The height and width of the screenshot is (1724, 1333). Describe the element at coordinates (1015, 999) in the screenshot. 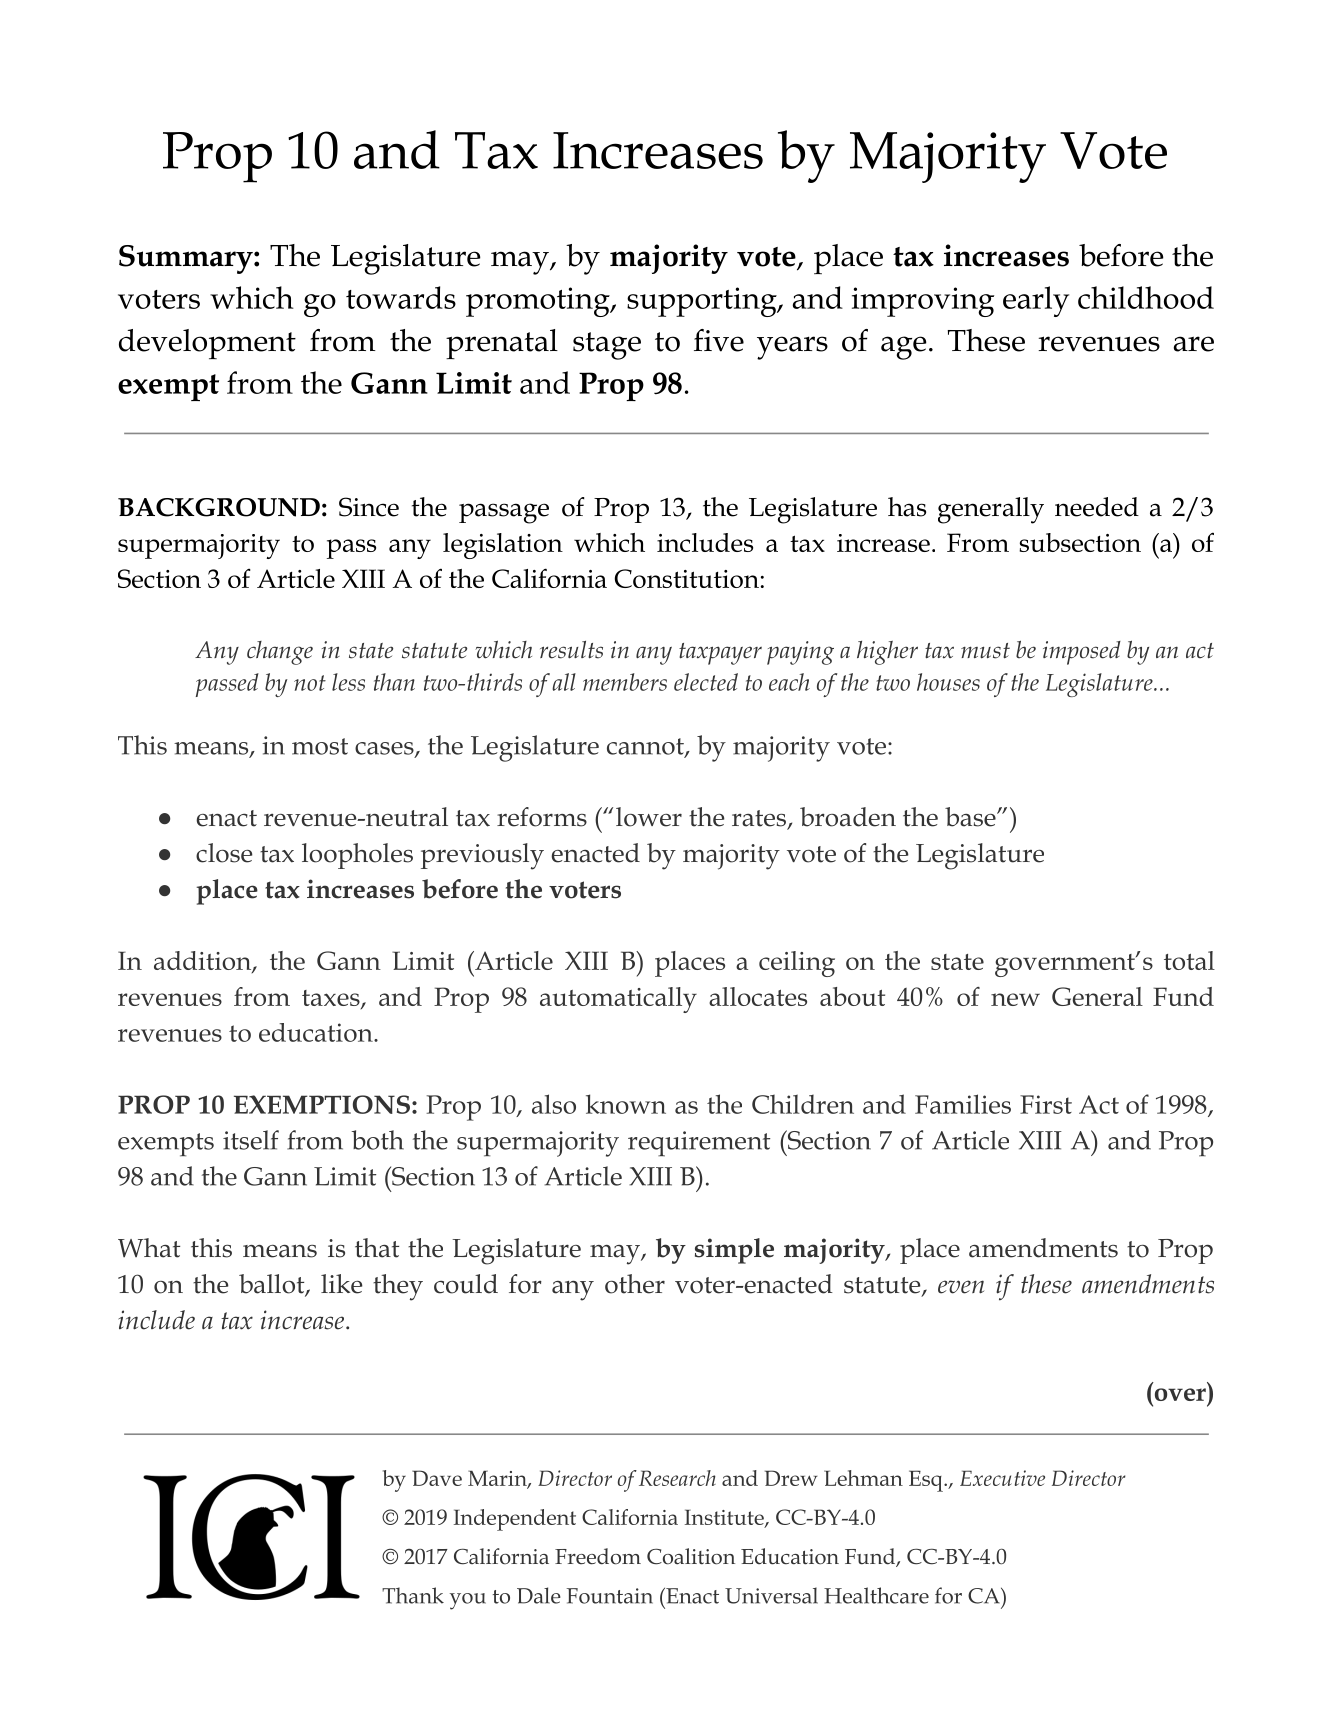

I see `new` at that location.
